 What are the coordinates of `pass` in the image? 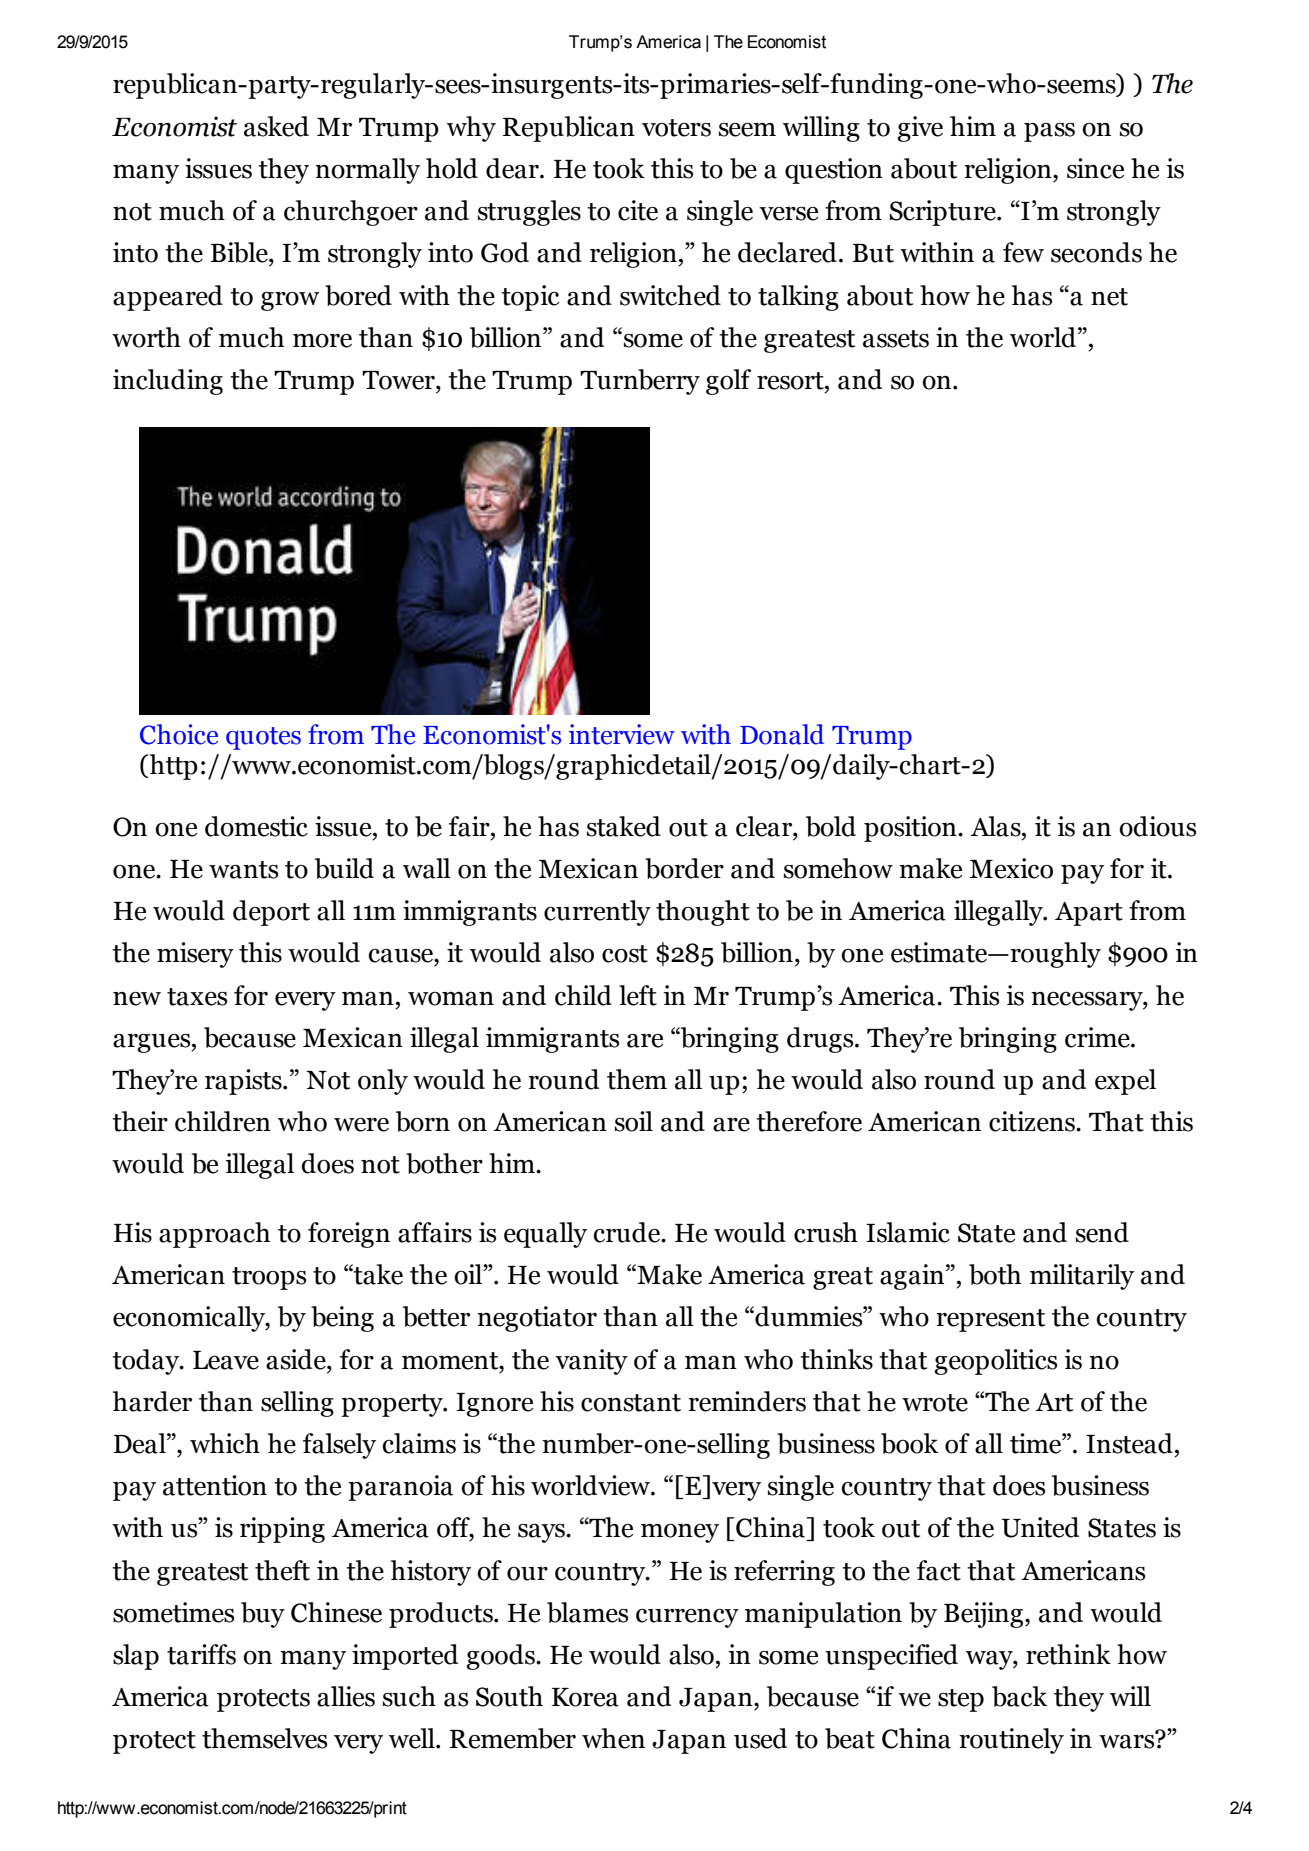 It's located at (1049, 132).
